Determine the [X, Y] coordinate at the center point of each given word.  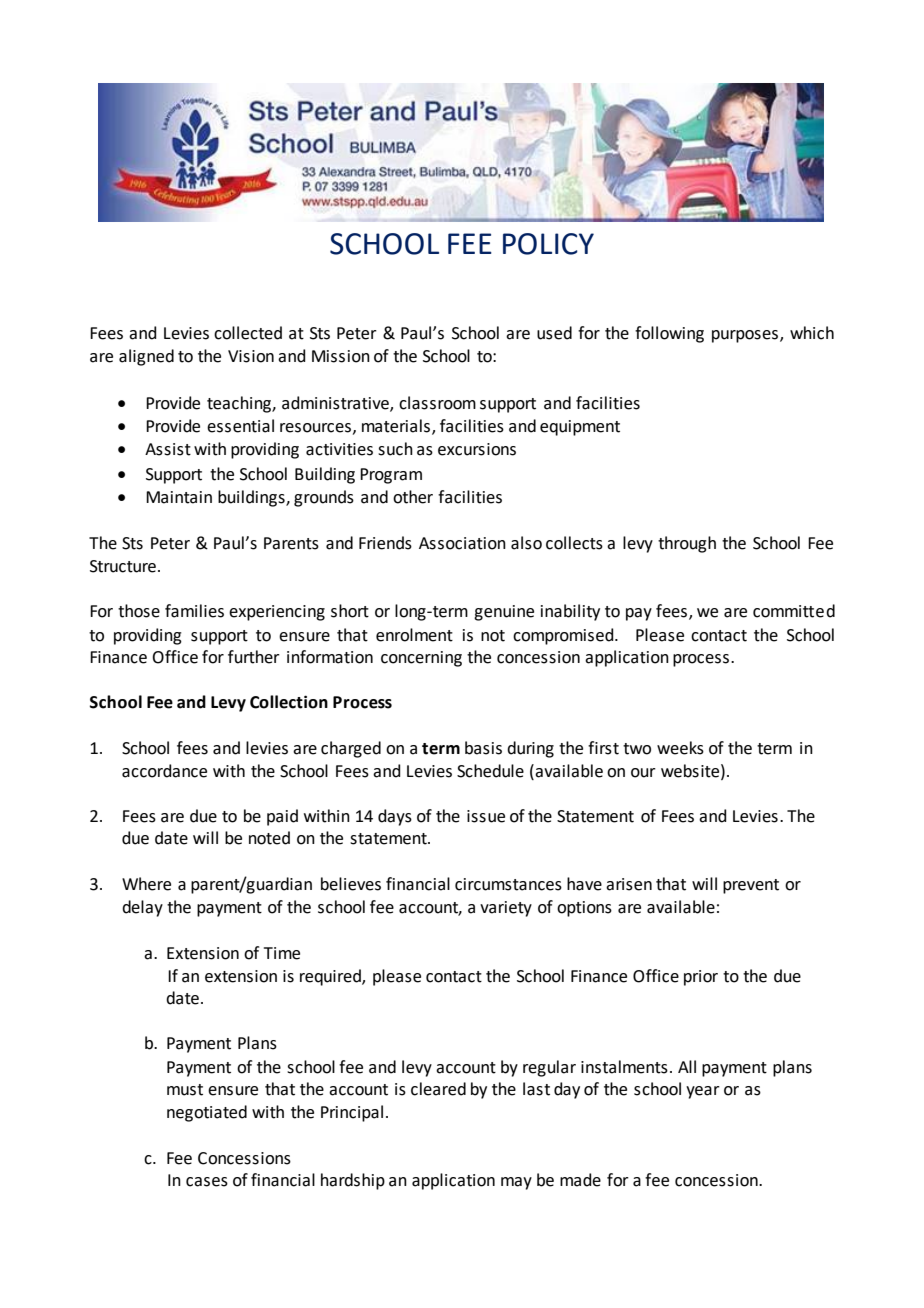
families [194, 611]
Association [462, 543]
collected [248, 333]
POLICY [548, 244]
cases [207, 1182]
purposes [746, 336]
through [687, 544]
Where [146, 884]
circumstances [508, 884]
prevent [751, 886]
